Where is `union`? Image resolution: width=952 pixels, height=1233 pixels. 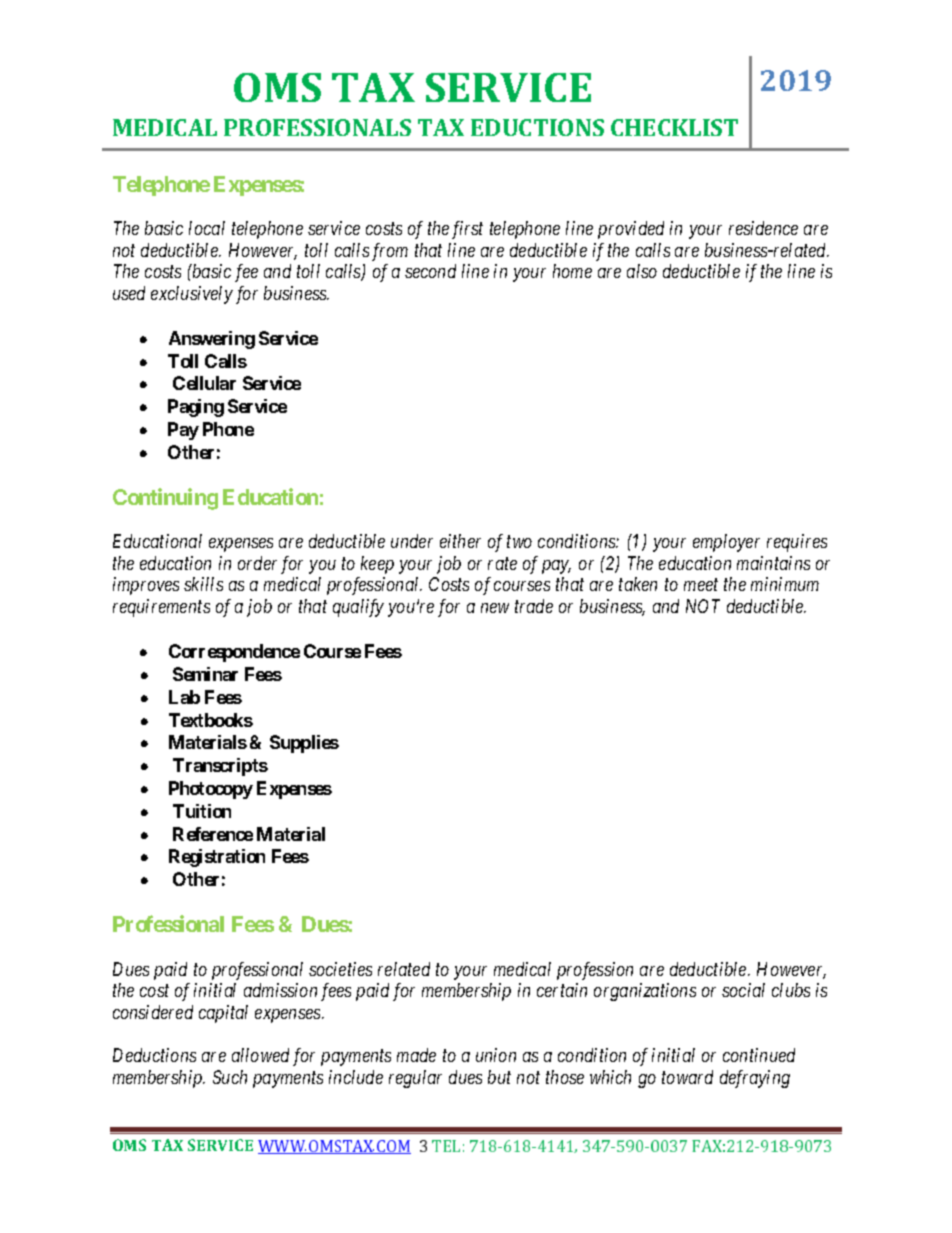 union is located at coordinates (496, 1055).
